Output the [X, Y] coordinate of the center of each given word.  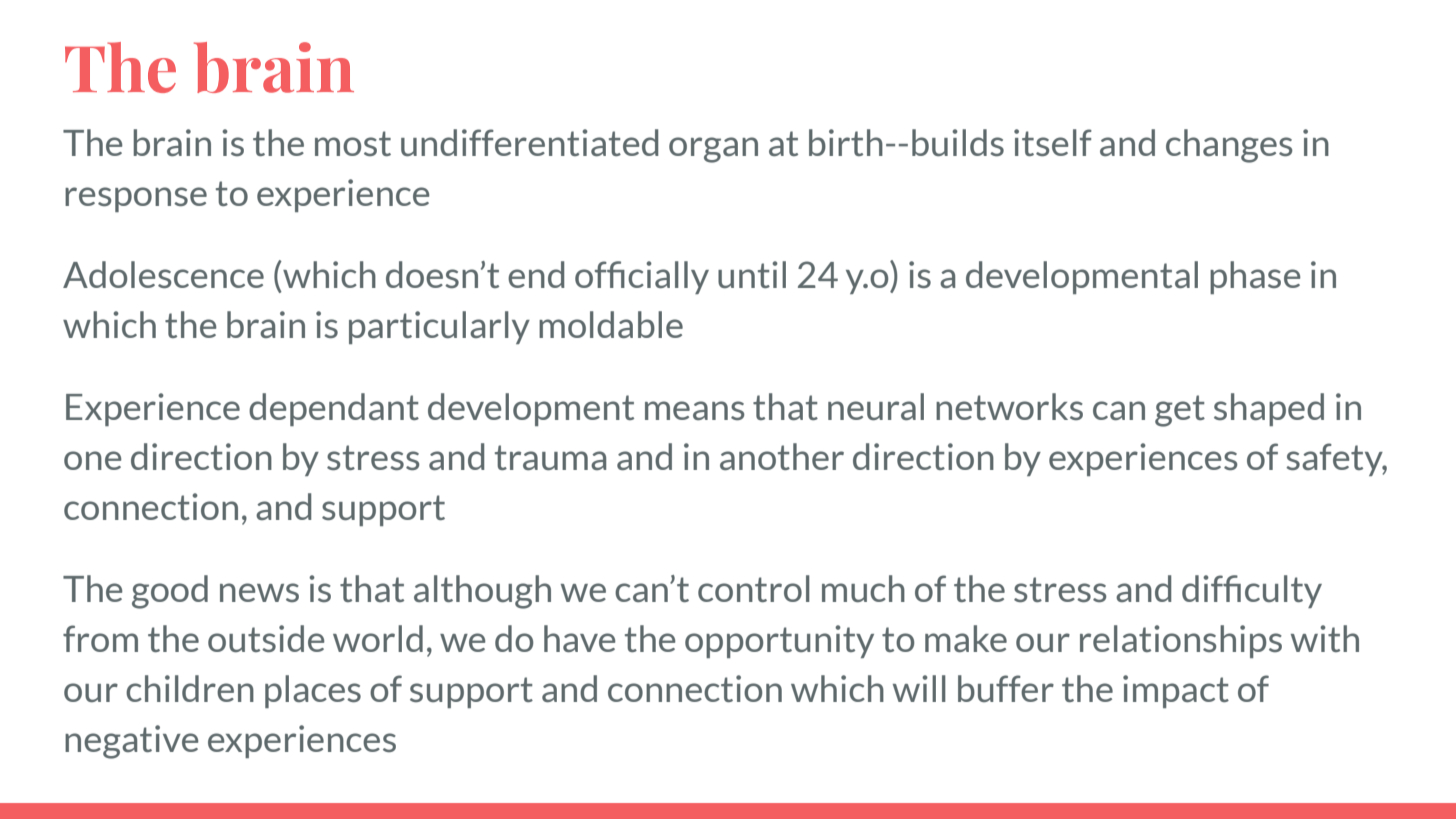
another [782, 456]
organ [713, 150]
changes [1229, 146]
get [1180, 411]
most [353, 143]
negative [132, 742]
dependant [334, 409]
